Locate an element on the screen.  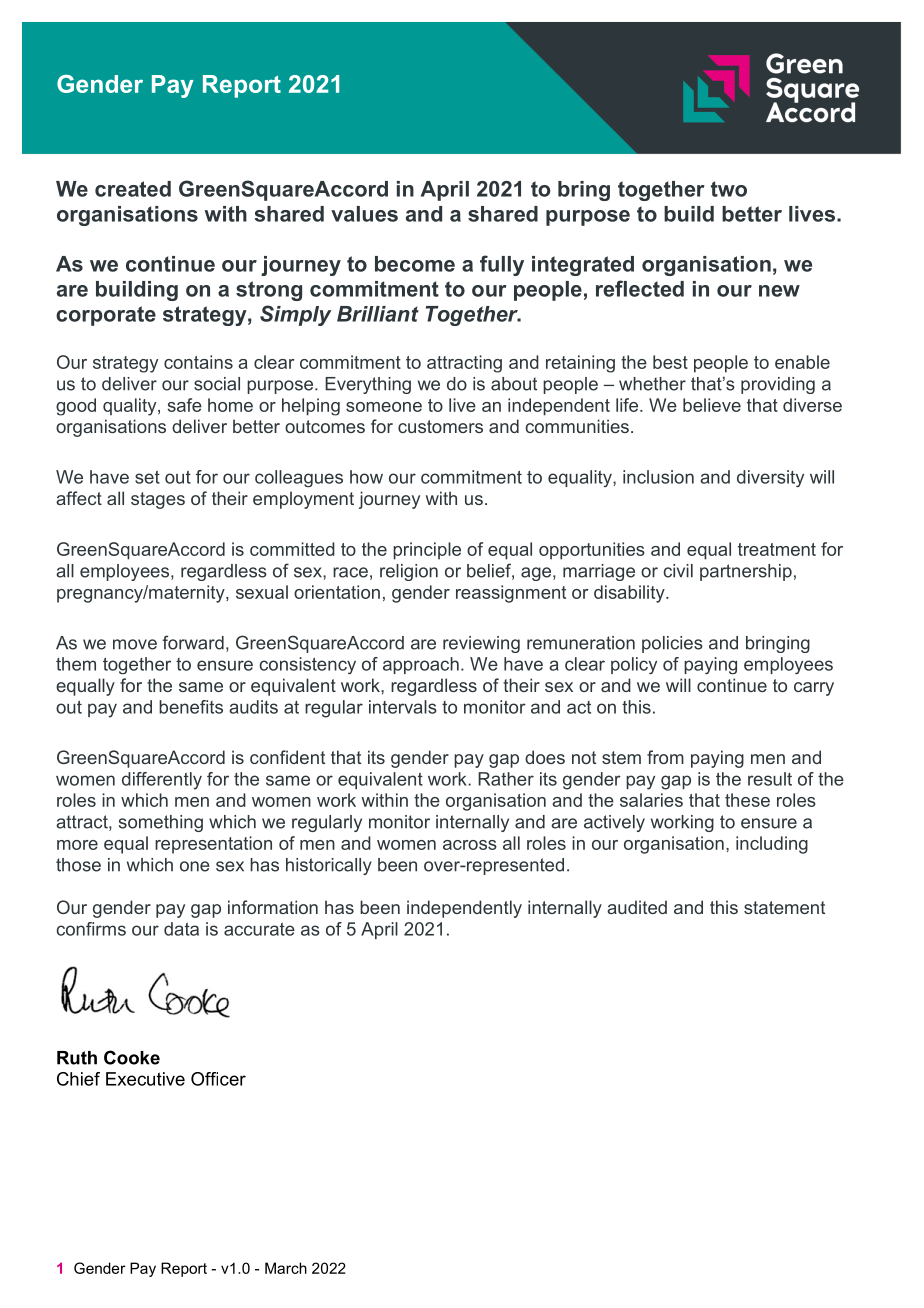
audited is located at coordinates (637, 907).
